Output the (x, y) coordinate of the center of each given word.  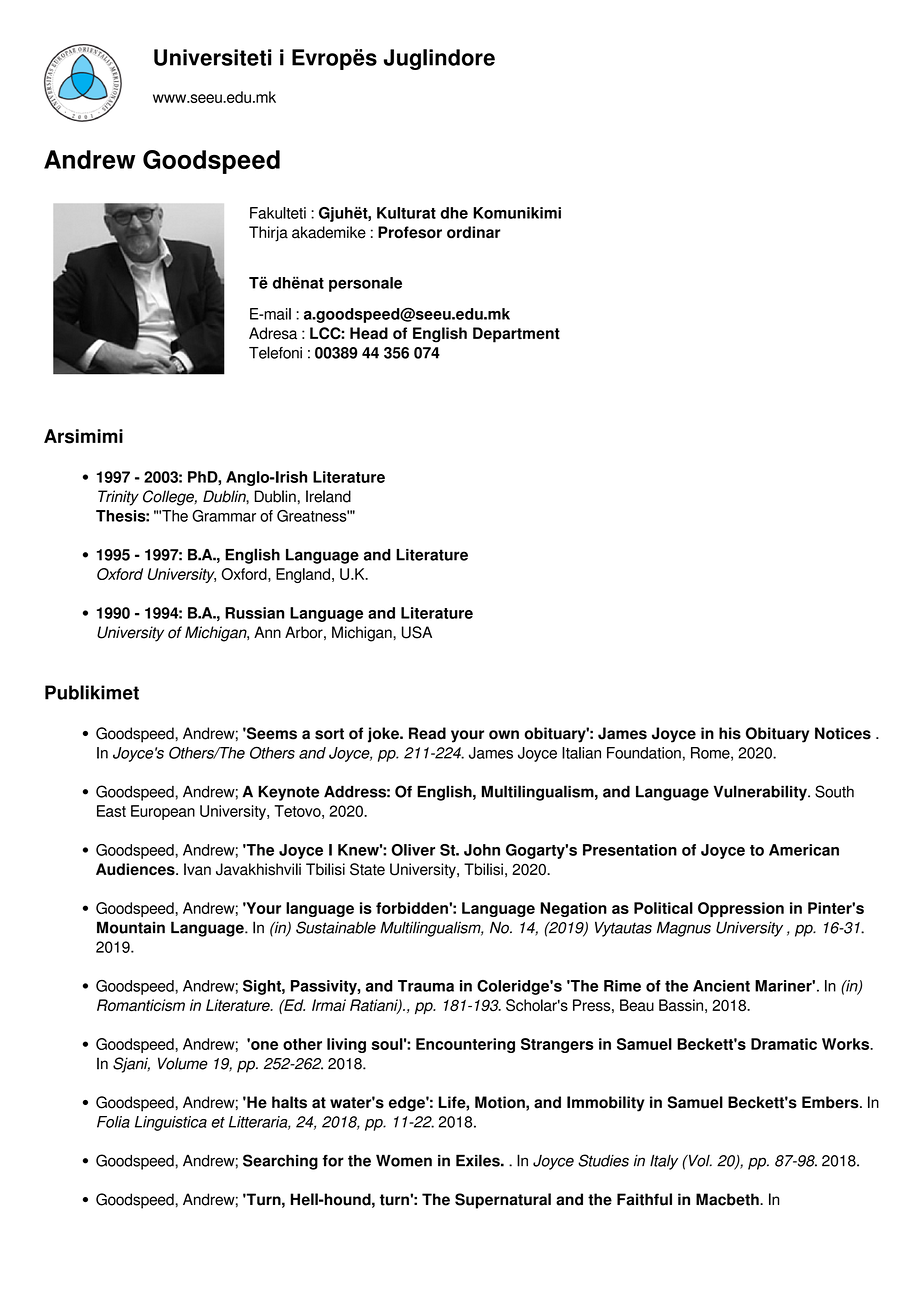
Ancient (721, 986)
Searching (280, 1162)
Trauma (426, 986)
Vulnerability (761, 793)
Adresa (273, 333)
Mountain (131, 927)
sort (329, 734)
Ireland (328, 496)
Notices (843, 733)
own (504, 735)
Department (516, 335)
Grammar (224, 516)
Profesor (410, 232)
